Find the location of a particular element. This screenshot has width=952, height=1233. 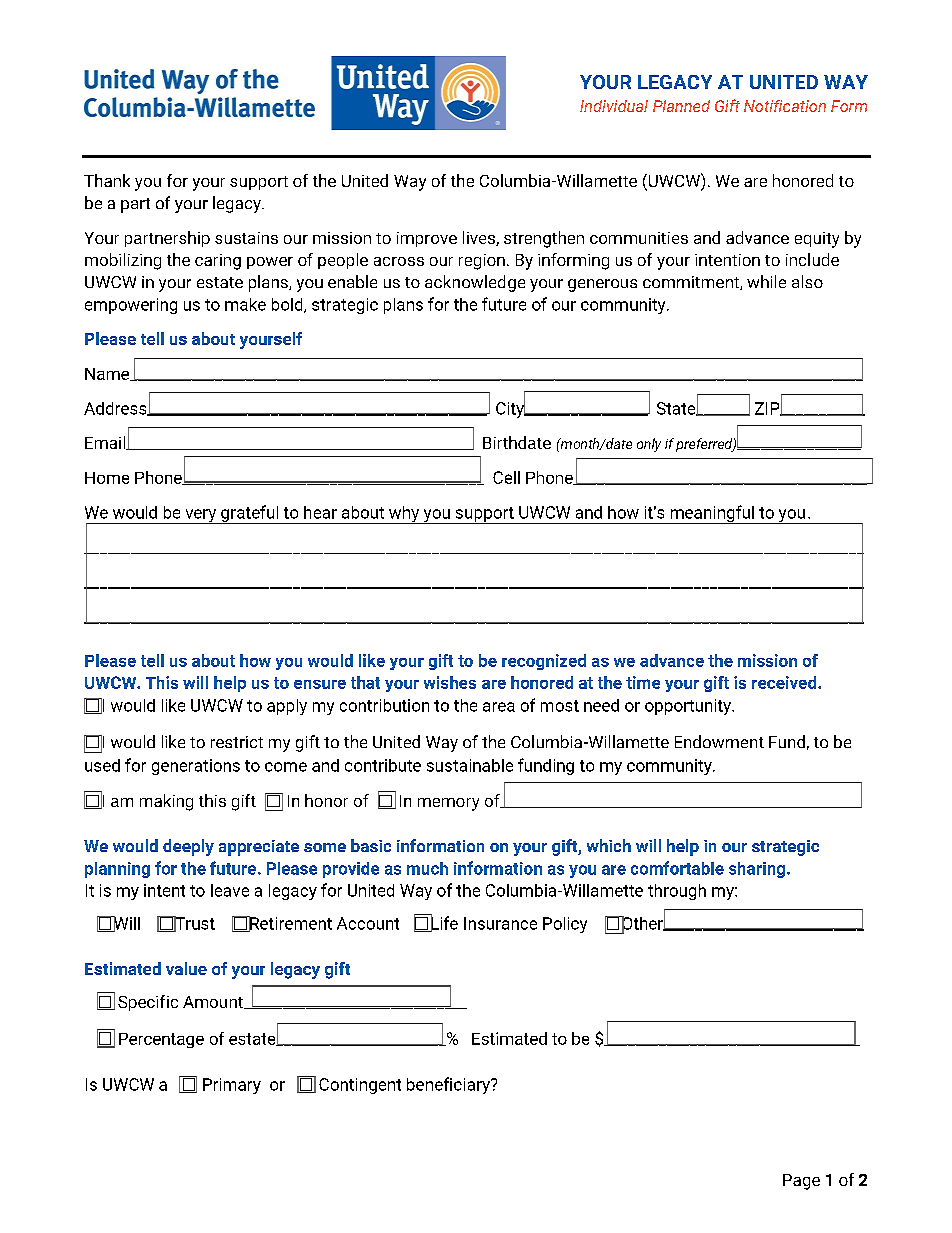

Thank is located at coordinates (107, 180).
